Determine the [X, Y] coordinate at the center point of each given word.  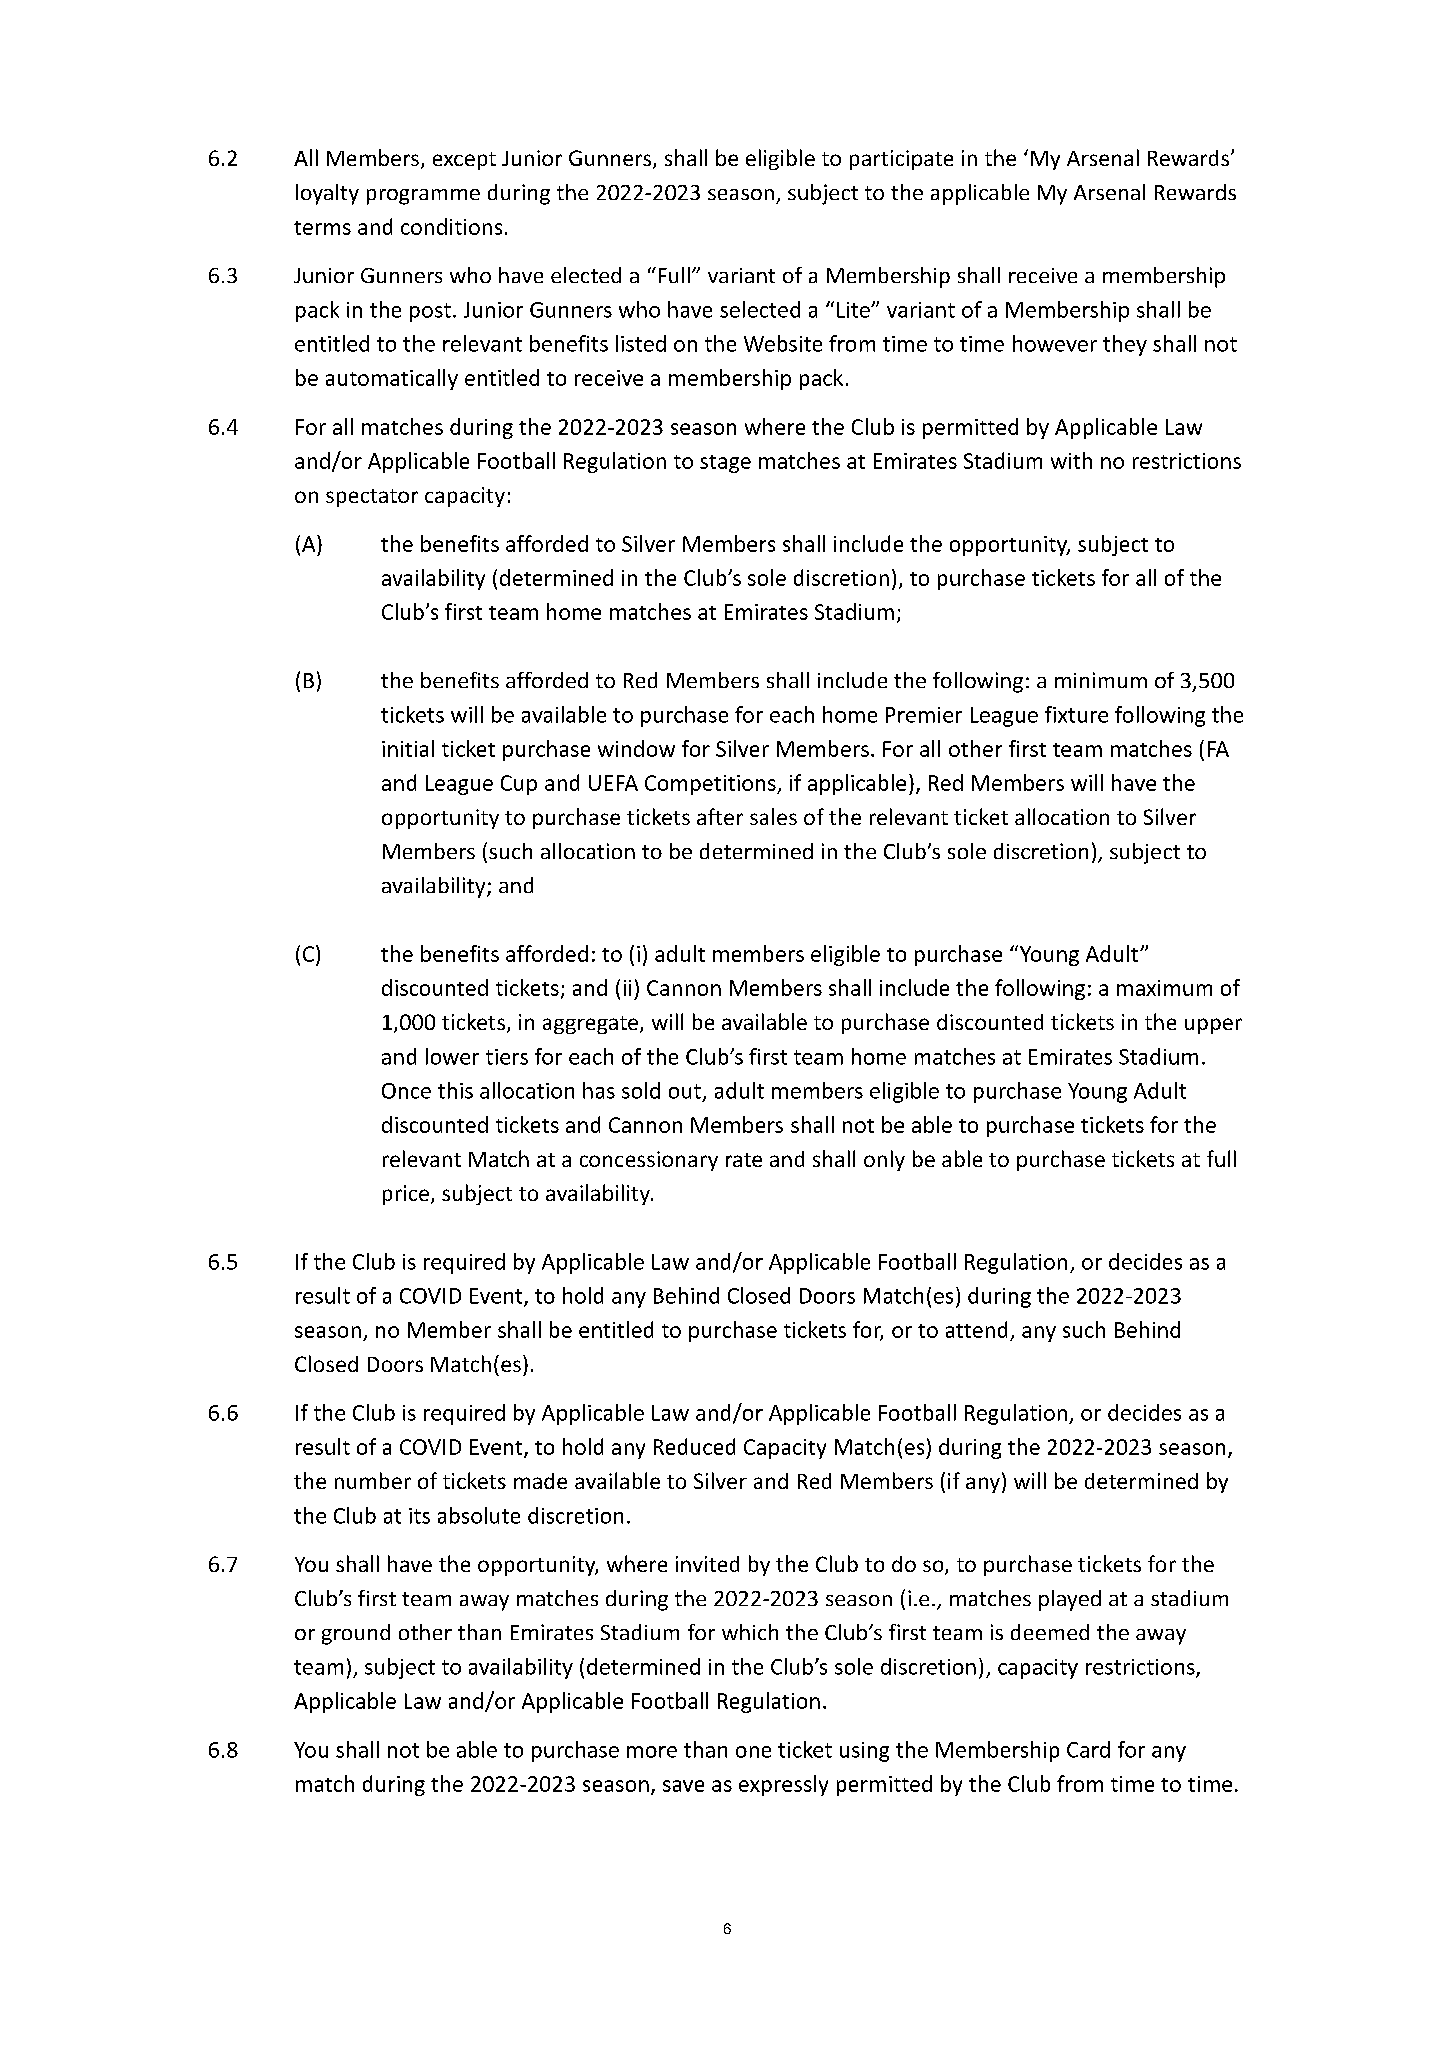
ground [356, 1634]
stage [725, 464]
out [685, 1091]
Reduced [694, 1446]
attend [976, 1329]
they [1125, 345]
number [373, 1480]
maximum [1164, 988]
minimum [1101, 680]
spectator [372, 498]
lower [452, 1056]
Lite [854, 310]
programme [423, 197]
